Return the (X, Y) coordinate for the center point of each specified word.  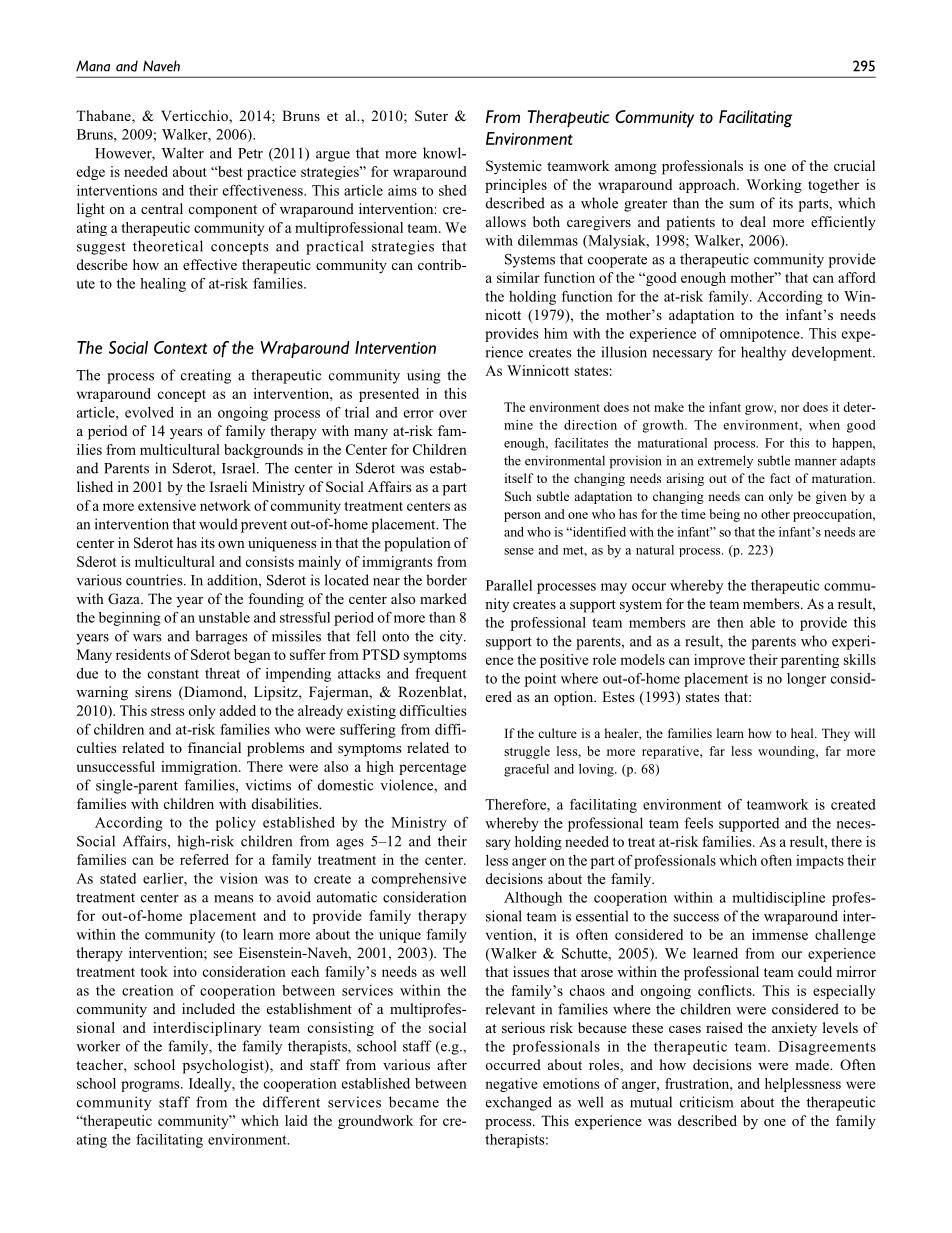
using (424, 376)
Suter (431, 115)
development (833, 353)
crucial (854, 165)
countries (155, 580)
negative (511, 1085)
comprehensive (419, 880)
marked (443, 598)
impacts (820, 862)
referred (204, 859)
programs (151, 1086)
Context (180, 347)
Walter (182, 153)
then (730, 622)
